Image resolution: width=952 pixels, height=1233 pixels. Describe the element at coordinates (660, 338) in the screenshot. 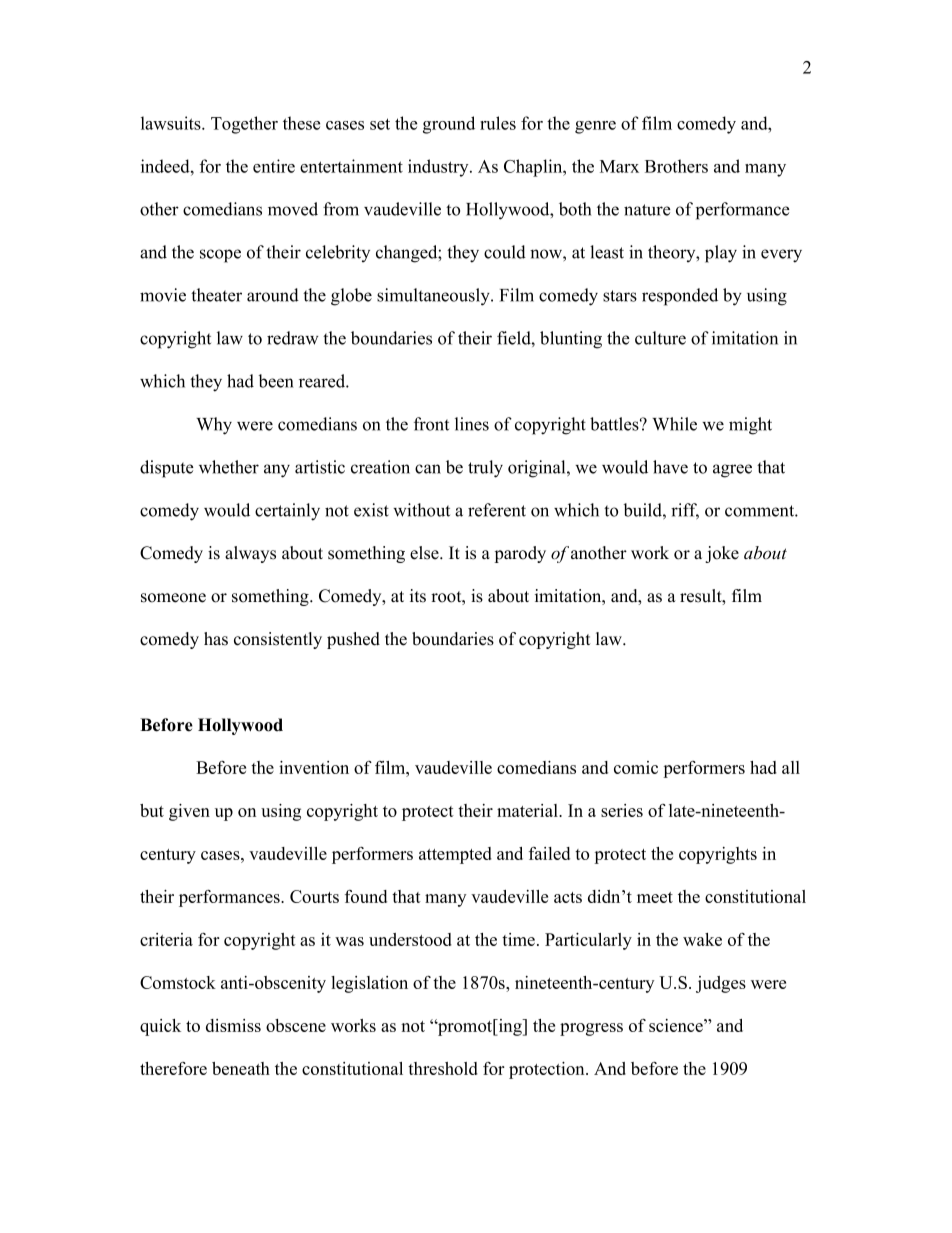

I see `culture` at that location.
